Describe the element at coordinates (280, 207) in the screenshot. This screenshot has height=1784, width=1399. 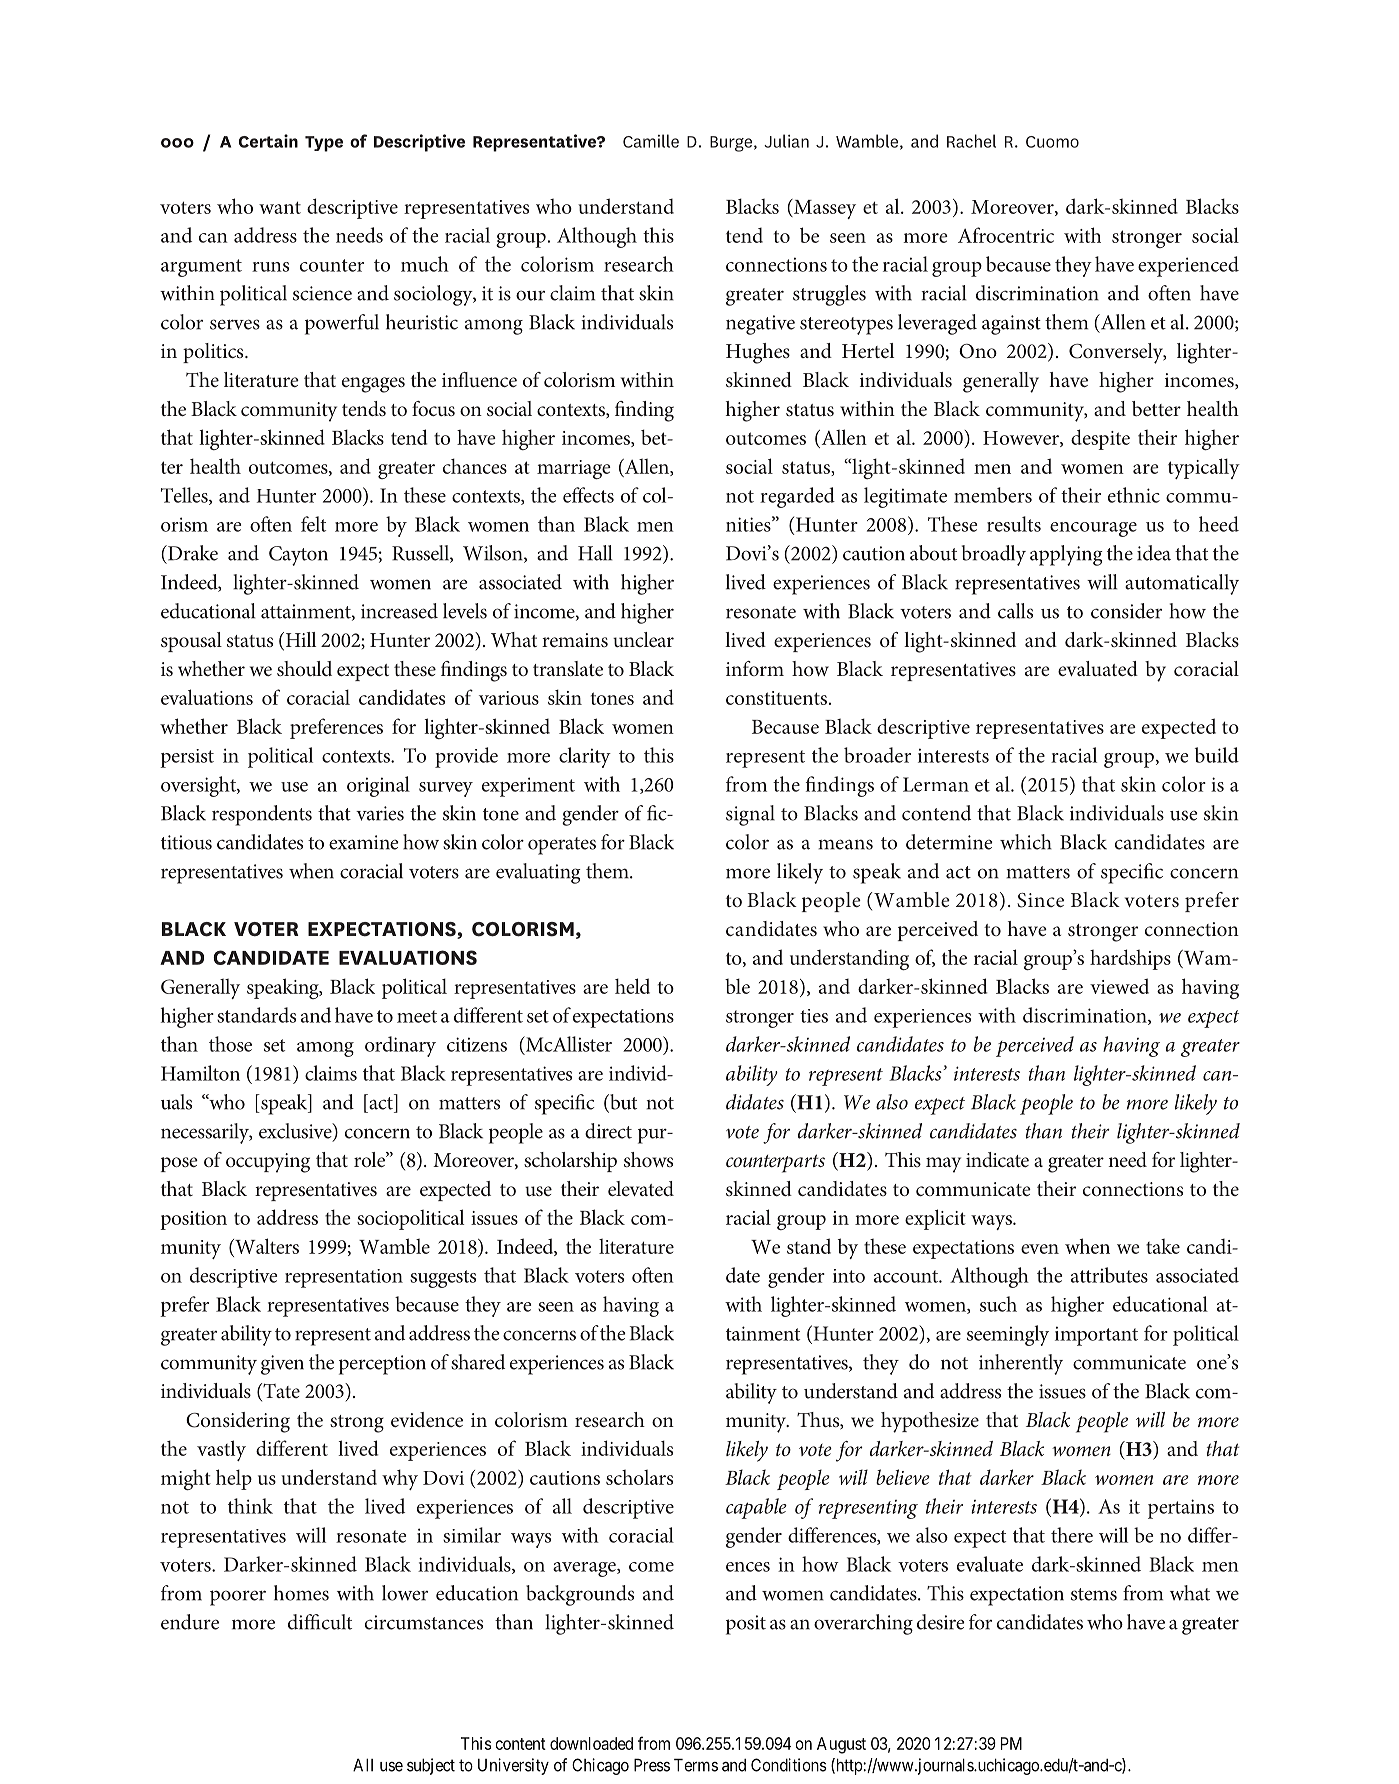
I see `want` at that location.
